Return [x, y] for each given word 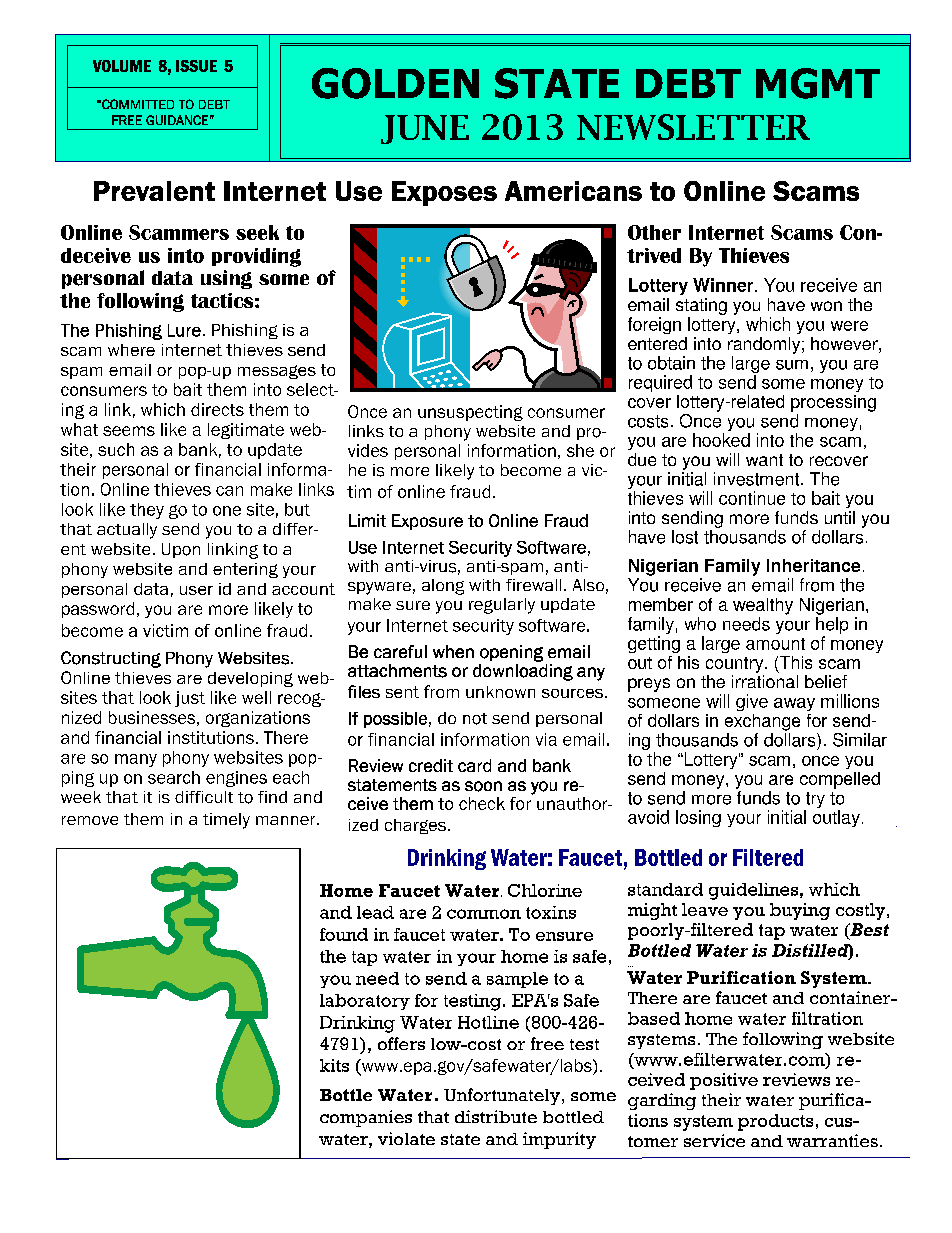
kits [334, 1065]
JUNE [425, 129]
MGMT [818, 83]
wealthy [763, 606]
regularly [502, 606]
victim [165, 630]
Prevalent [154, 191]
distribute [496, 1116]
